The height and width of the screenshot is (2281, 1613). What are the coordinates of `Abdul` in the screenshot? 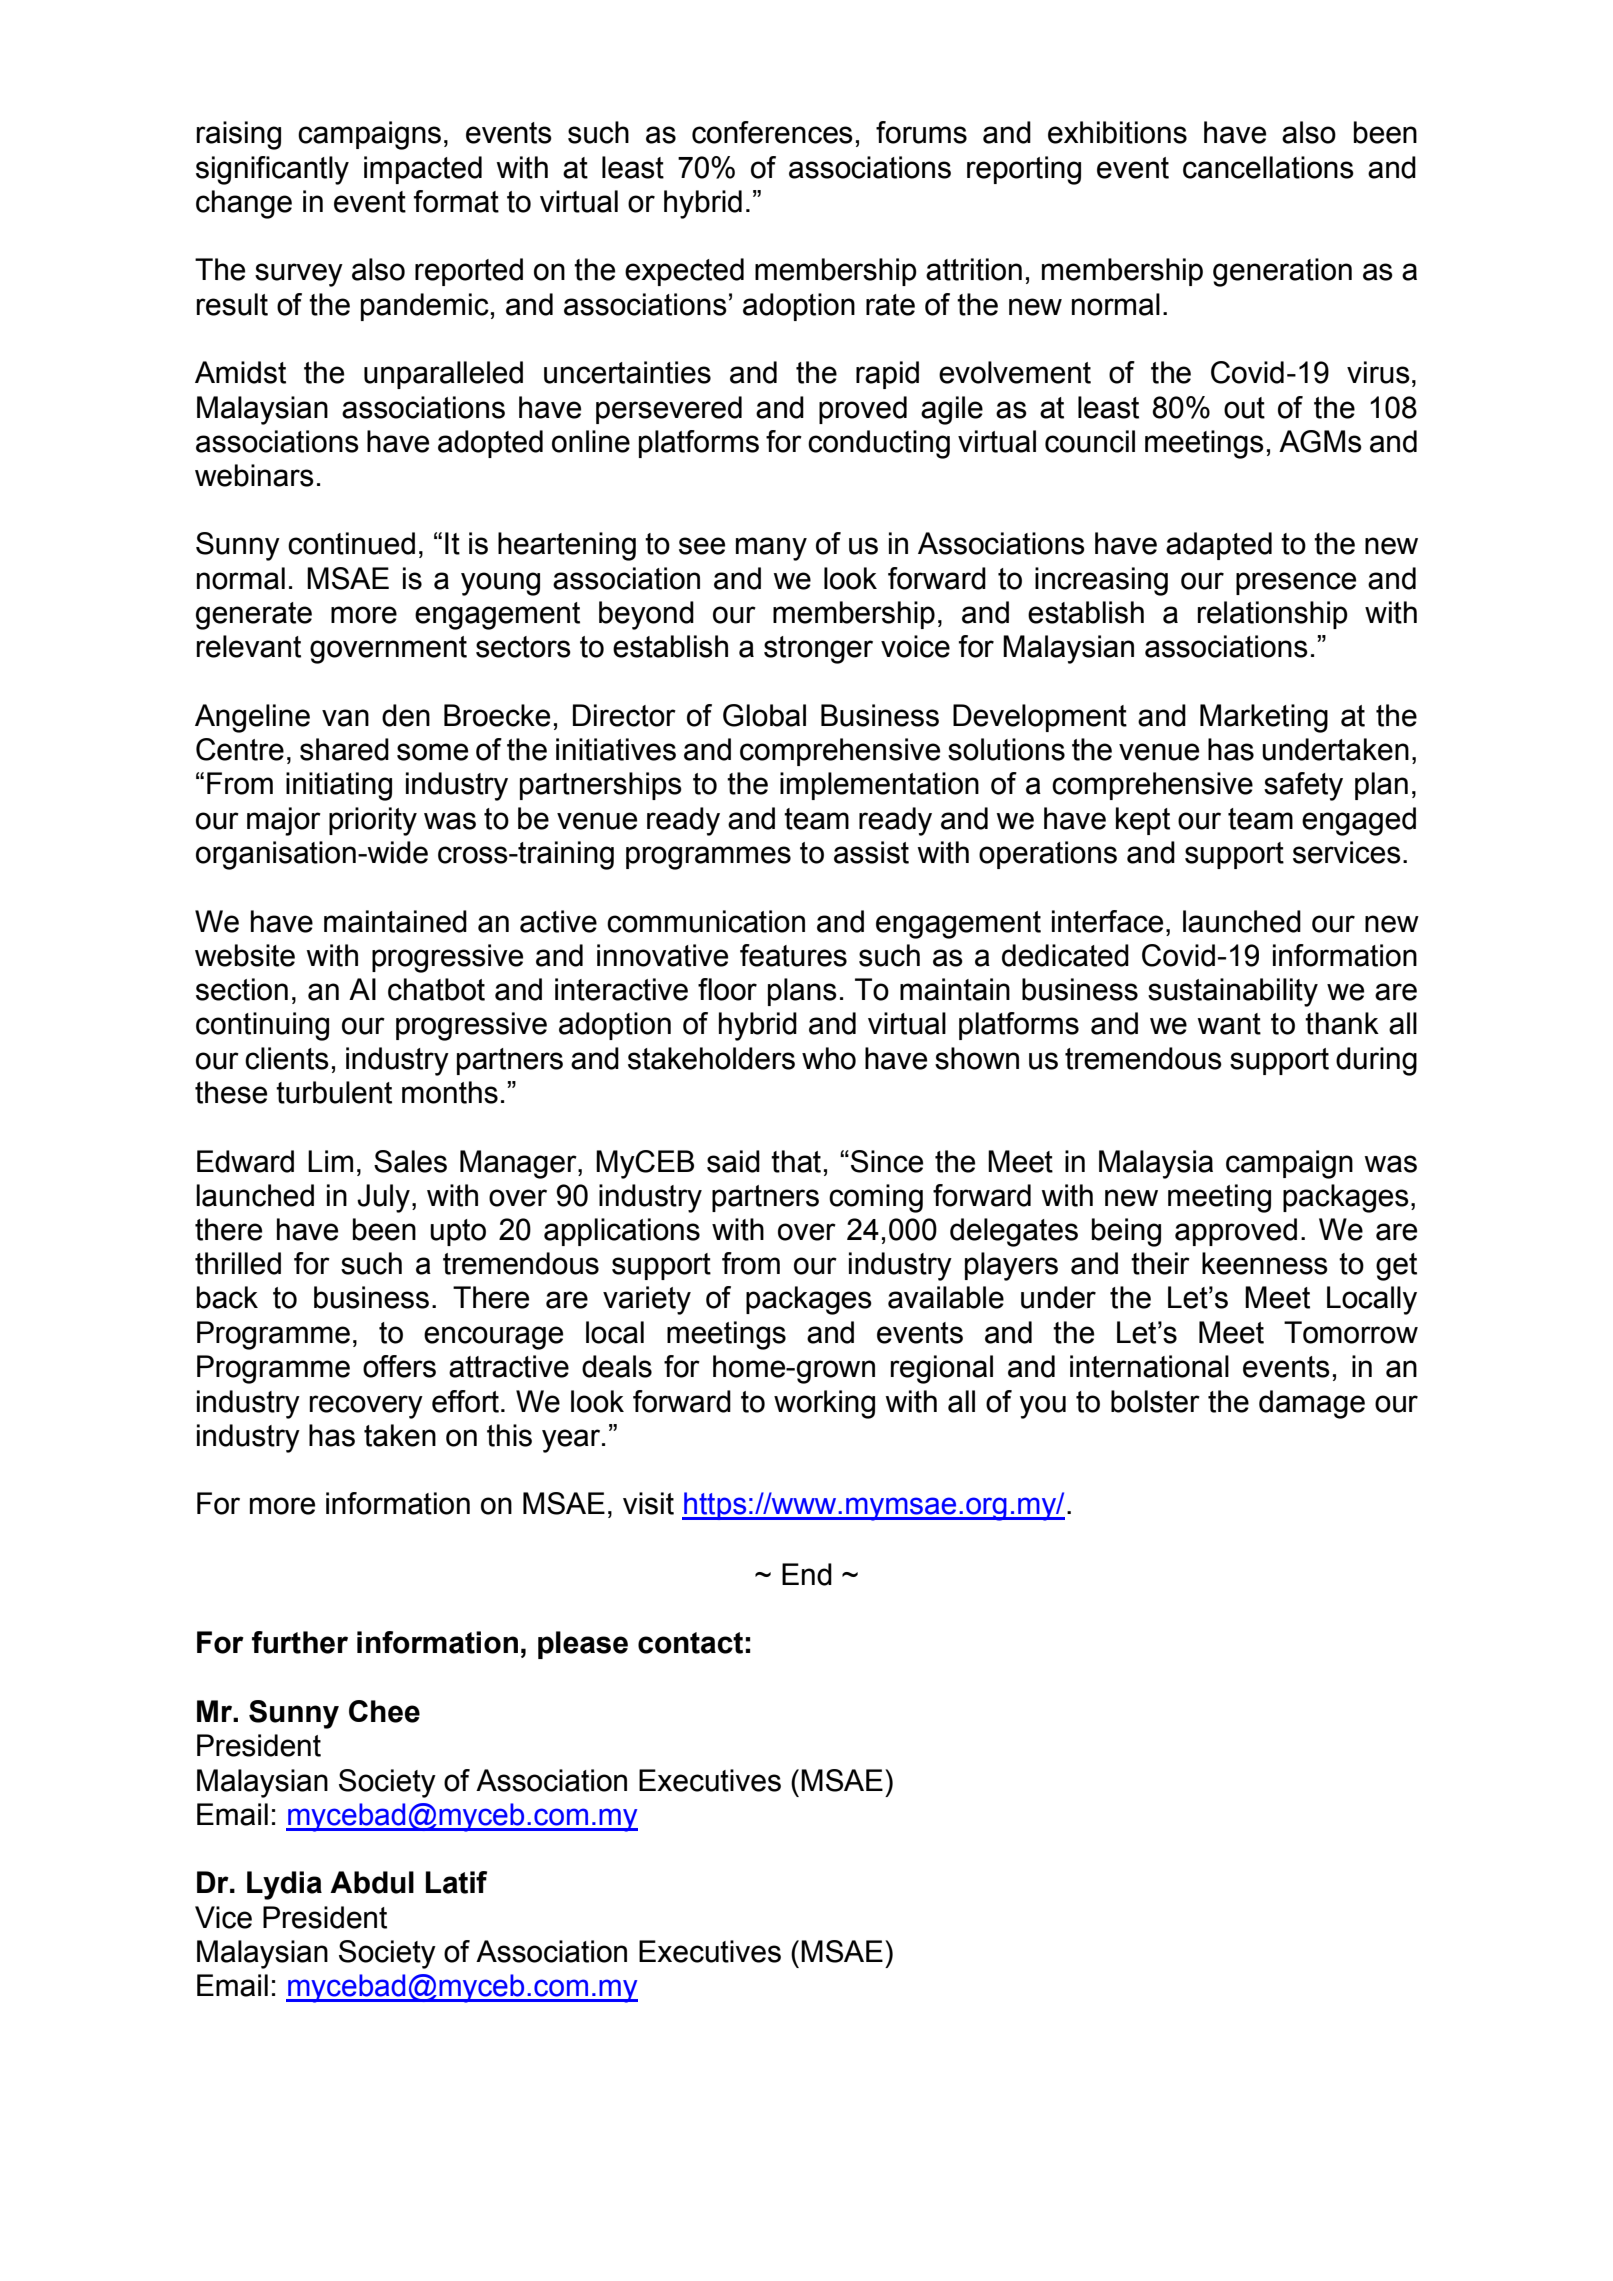 It's located at (372, 1882).
